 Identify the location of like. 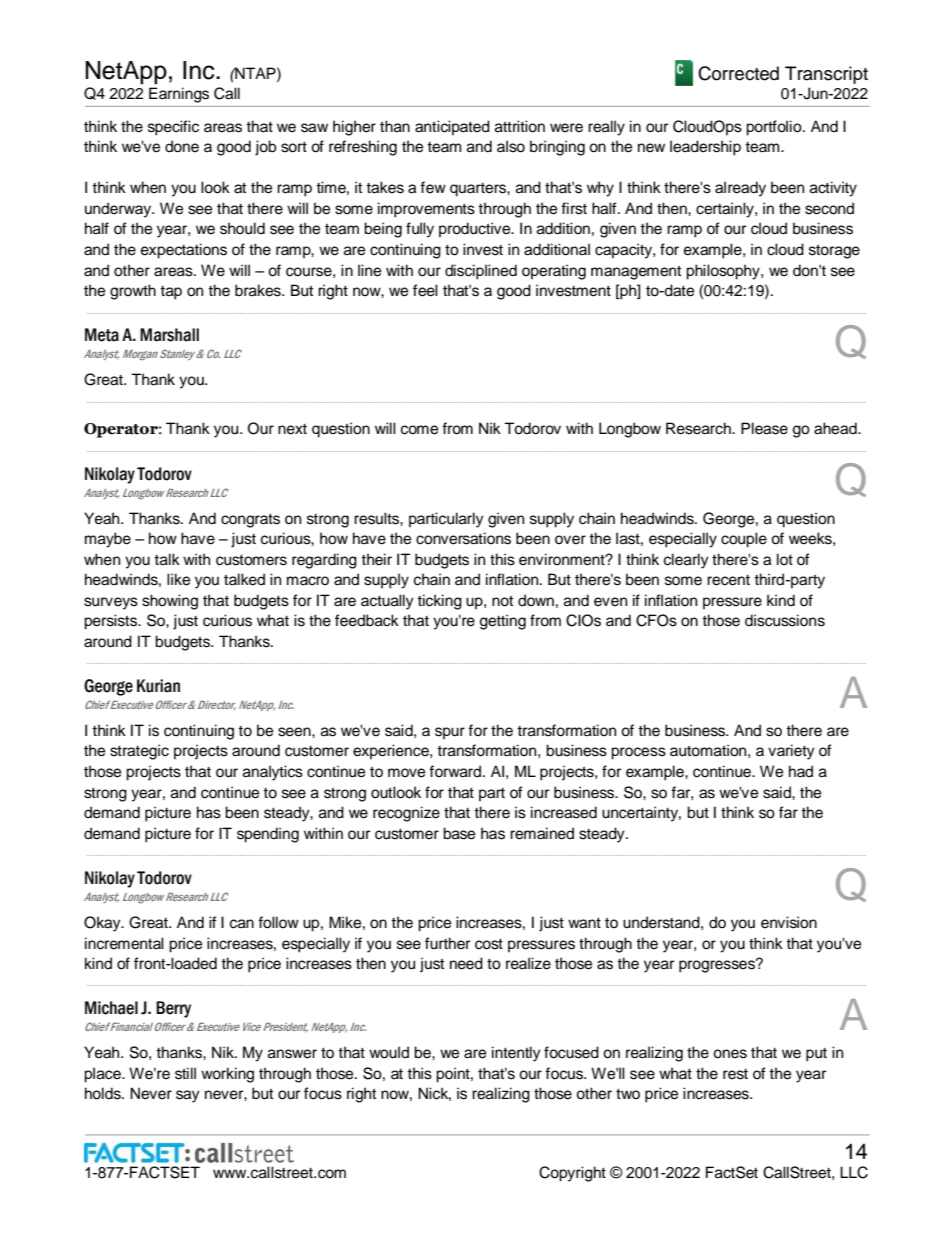
(178, 579).
